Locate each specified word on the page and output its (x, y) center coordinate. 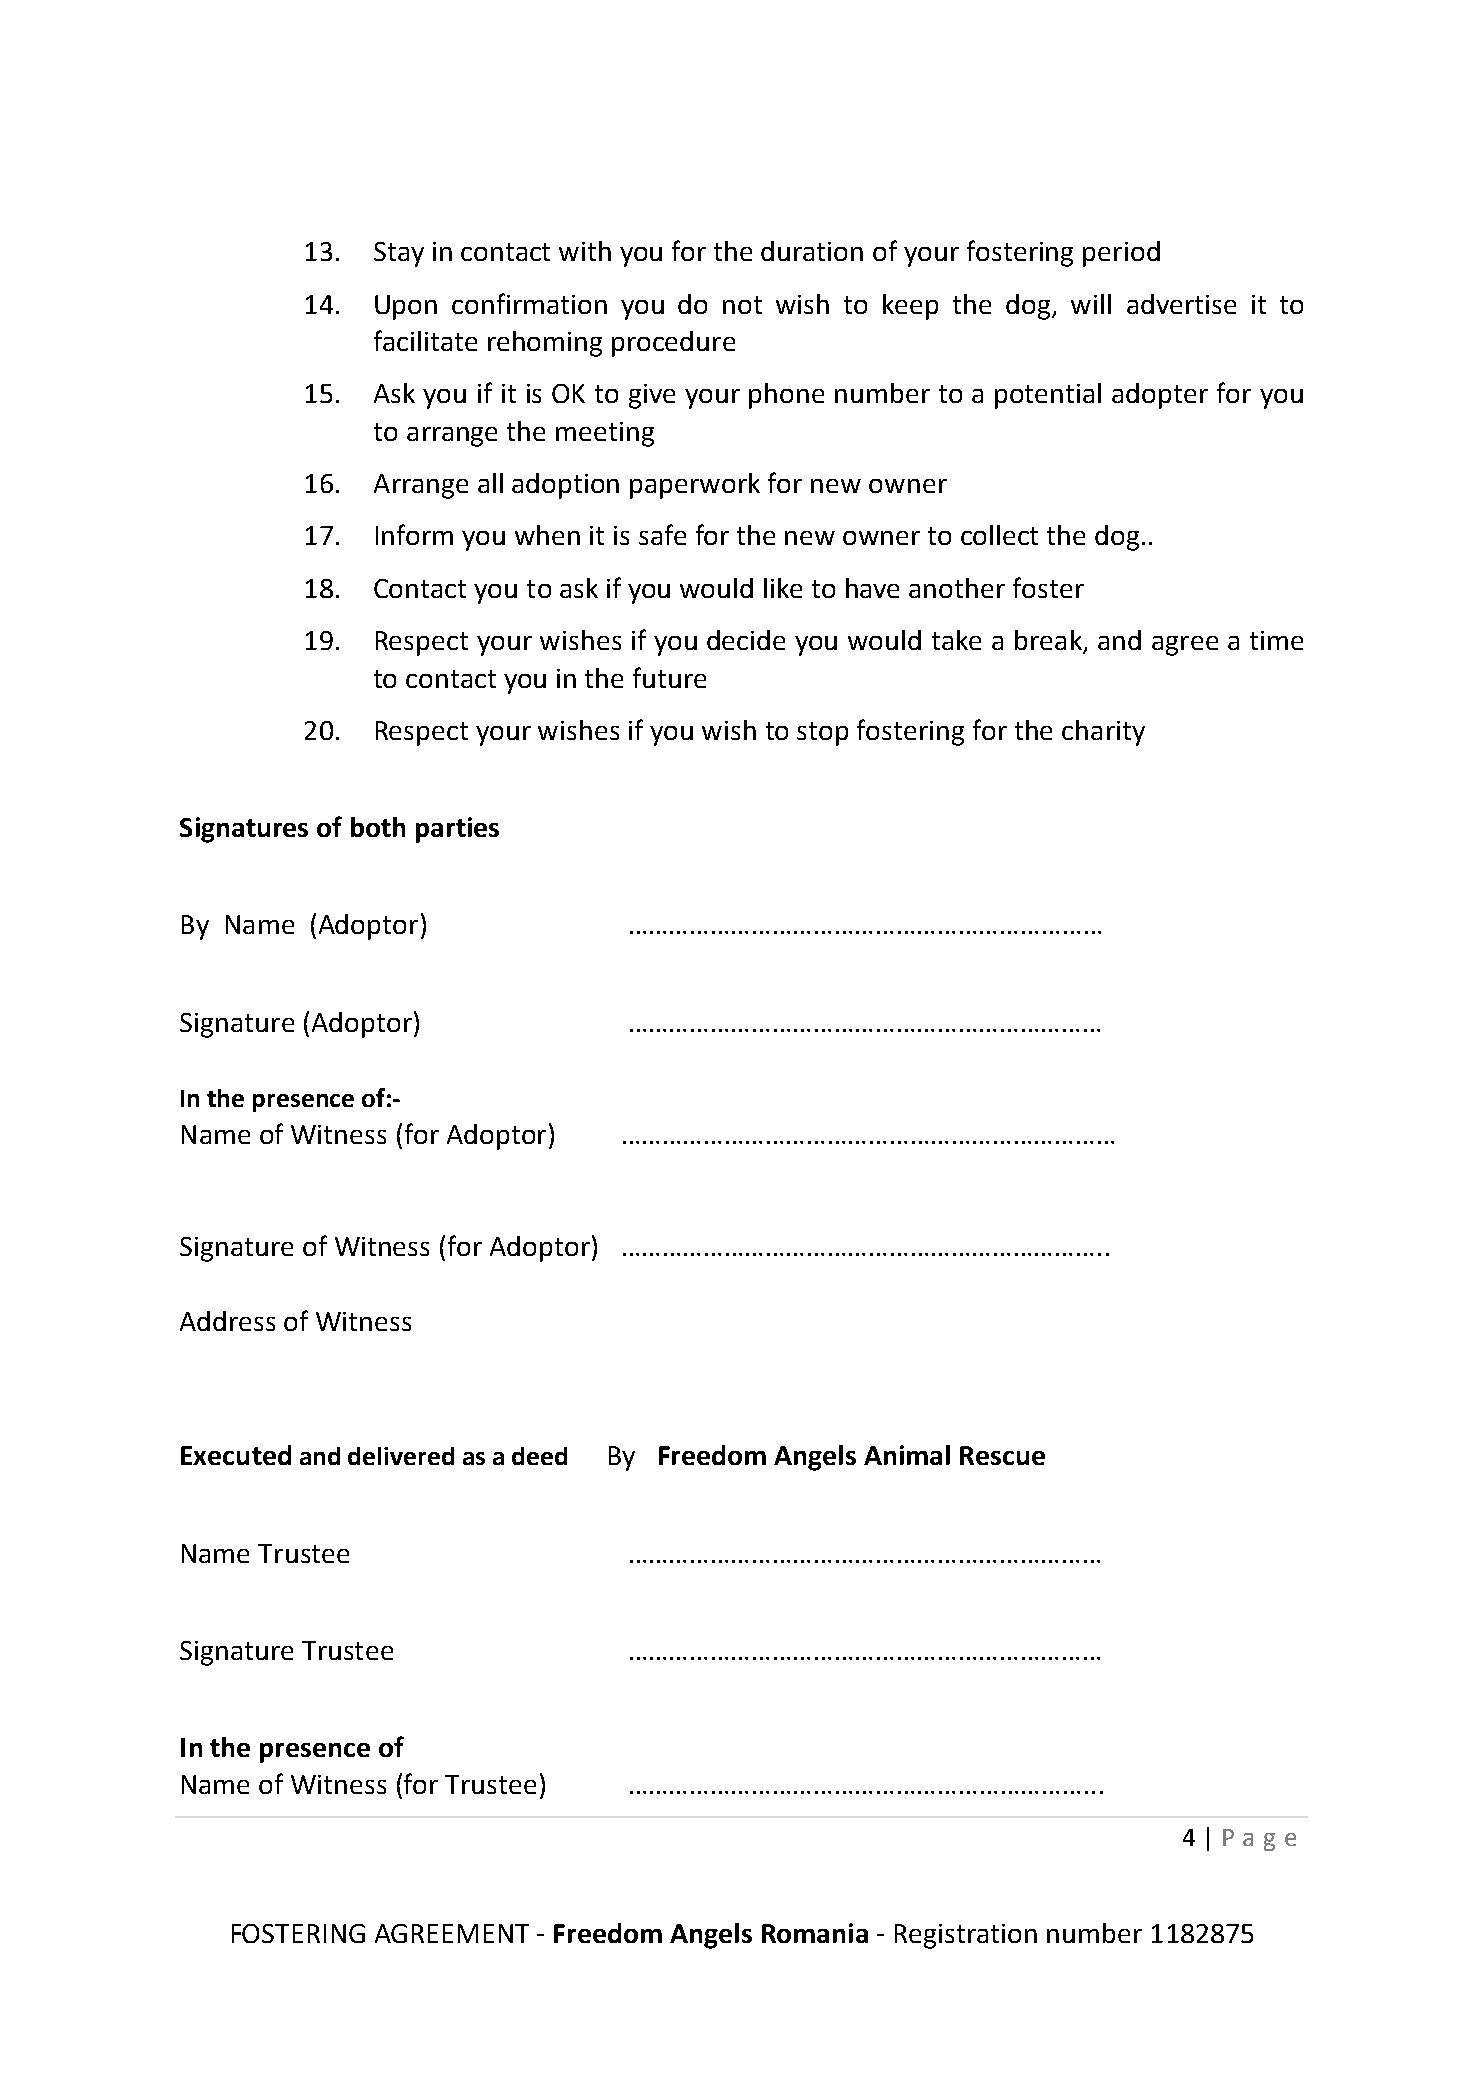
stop (822, 734)
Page (1259, 1840)
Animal (907, 1455)
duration (812, 251)
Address (227, 1321)
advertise (1181, 304)
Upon (406, 307)
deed (539, 1456)
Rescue (1002, 1455)
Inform (414, 534)
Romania (815, 1933)
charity (1103, 733)
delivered (401, 1456)
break (1049, 641)
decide (746, 640)
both (378, 827)
